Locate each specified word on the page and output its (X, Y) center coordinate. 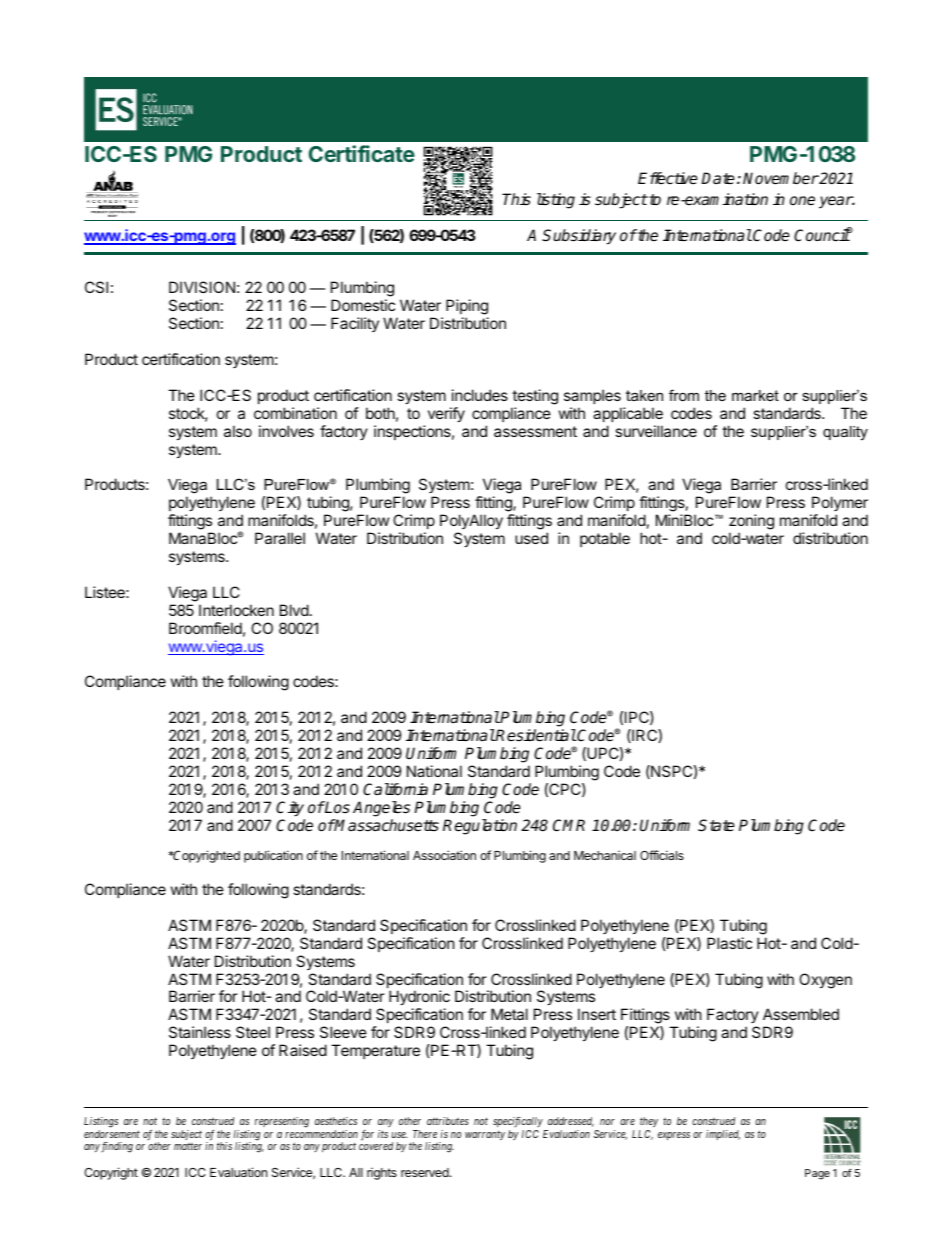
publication (273, 856)
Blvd (294, 610)
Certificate (362, 153)
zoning (751, 523)
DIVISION (202, 287)
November (781, 178)
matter (188, 1146)
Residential (535, 735)
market (755, 395)
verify (446, 414)
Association (444, 855)
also (238, 431)
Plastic (729, 943)
